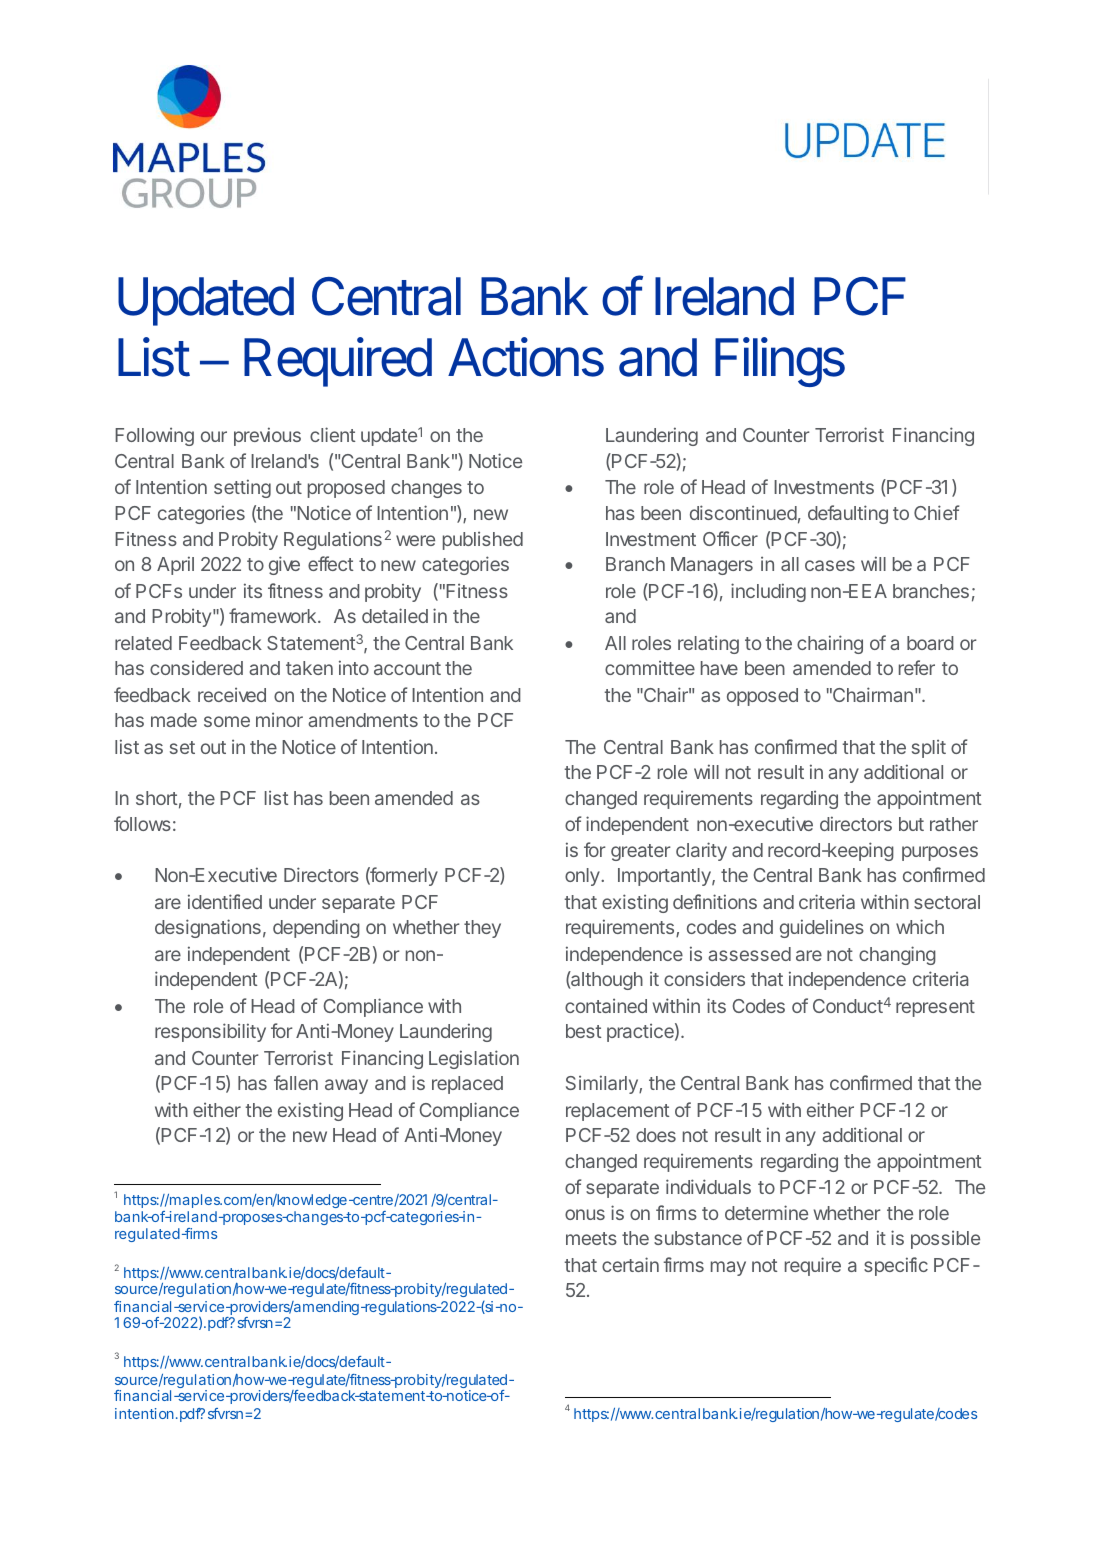 This screenshot has width=1101, height=1557. I want to click on they, so click(482, 929).
